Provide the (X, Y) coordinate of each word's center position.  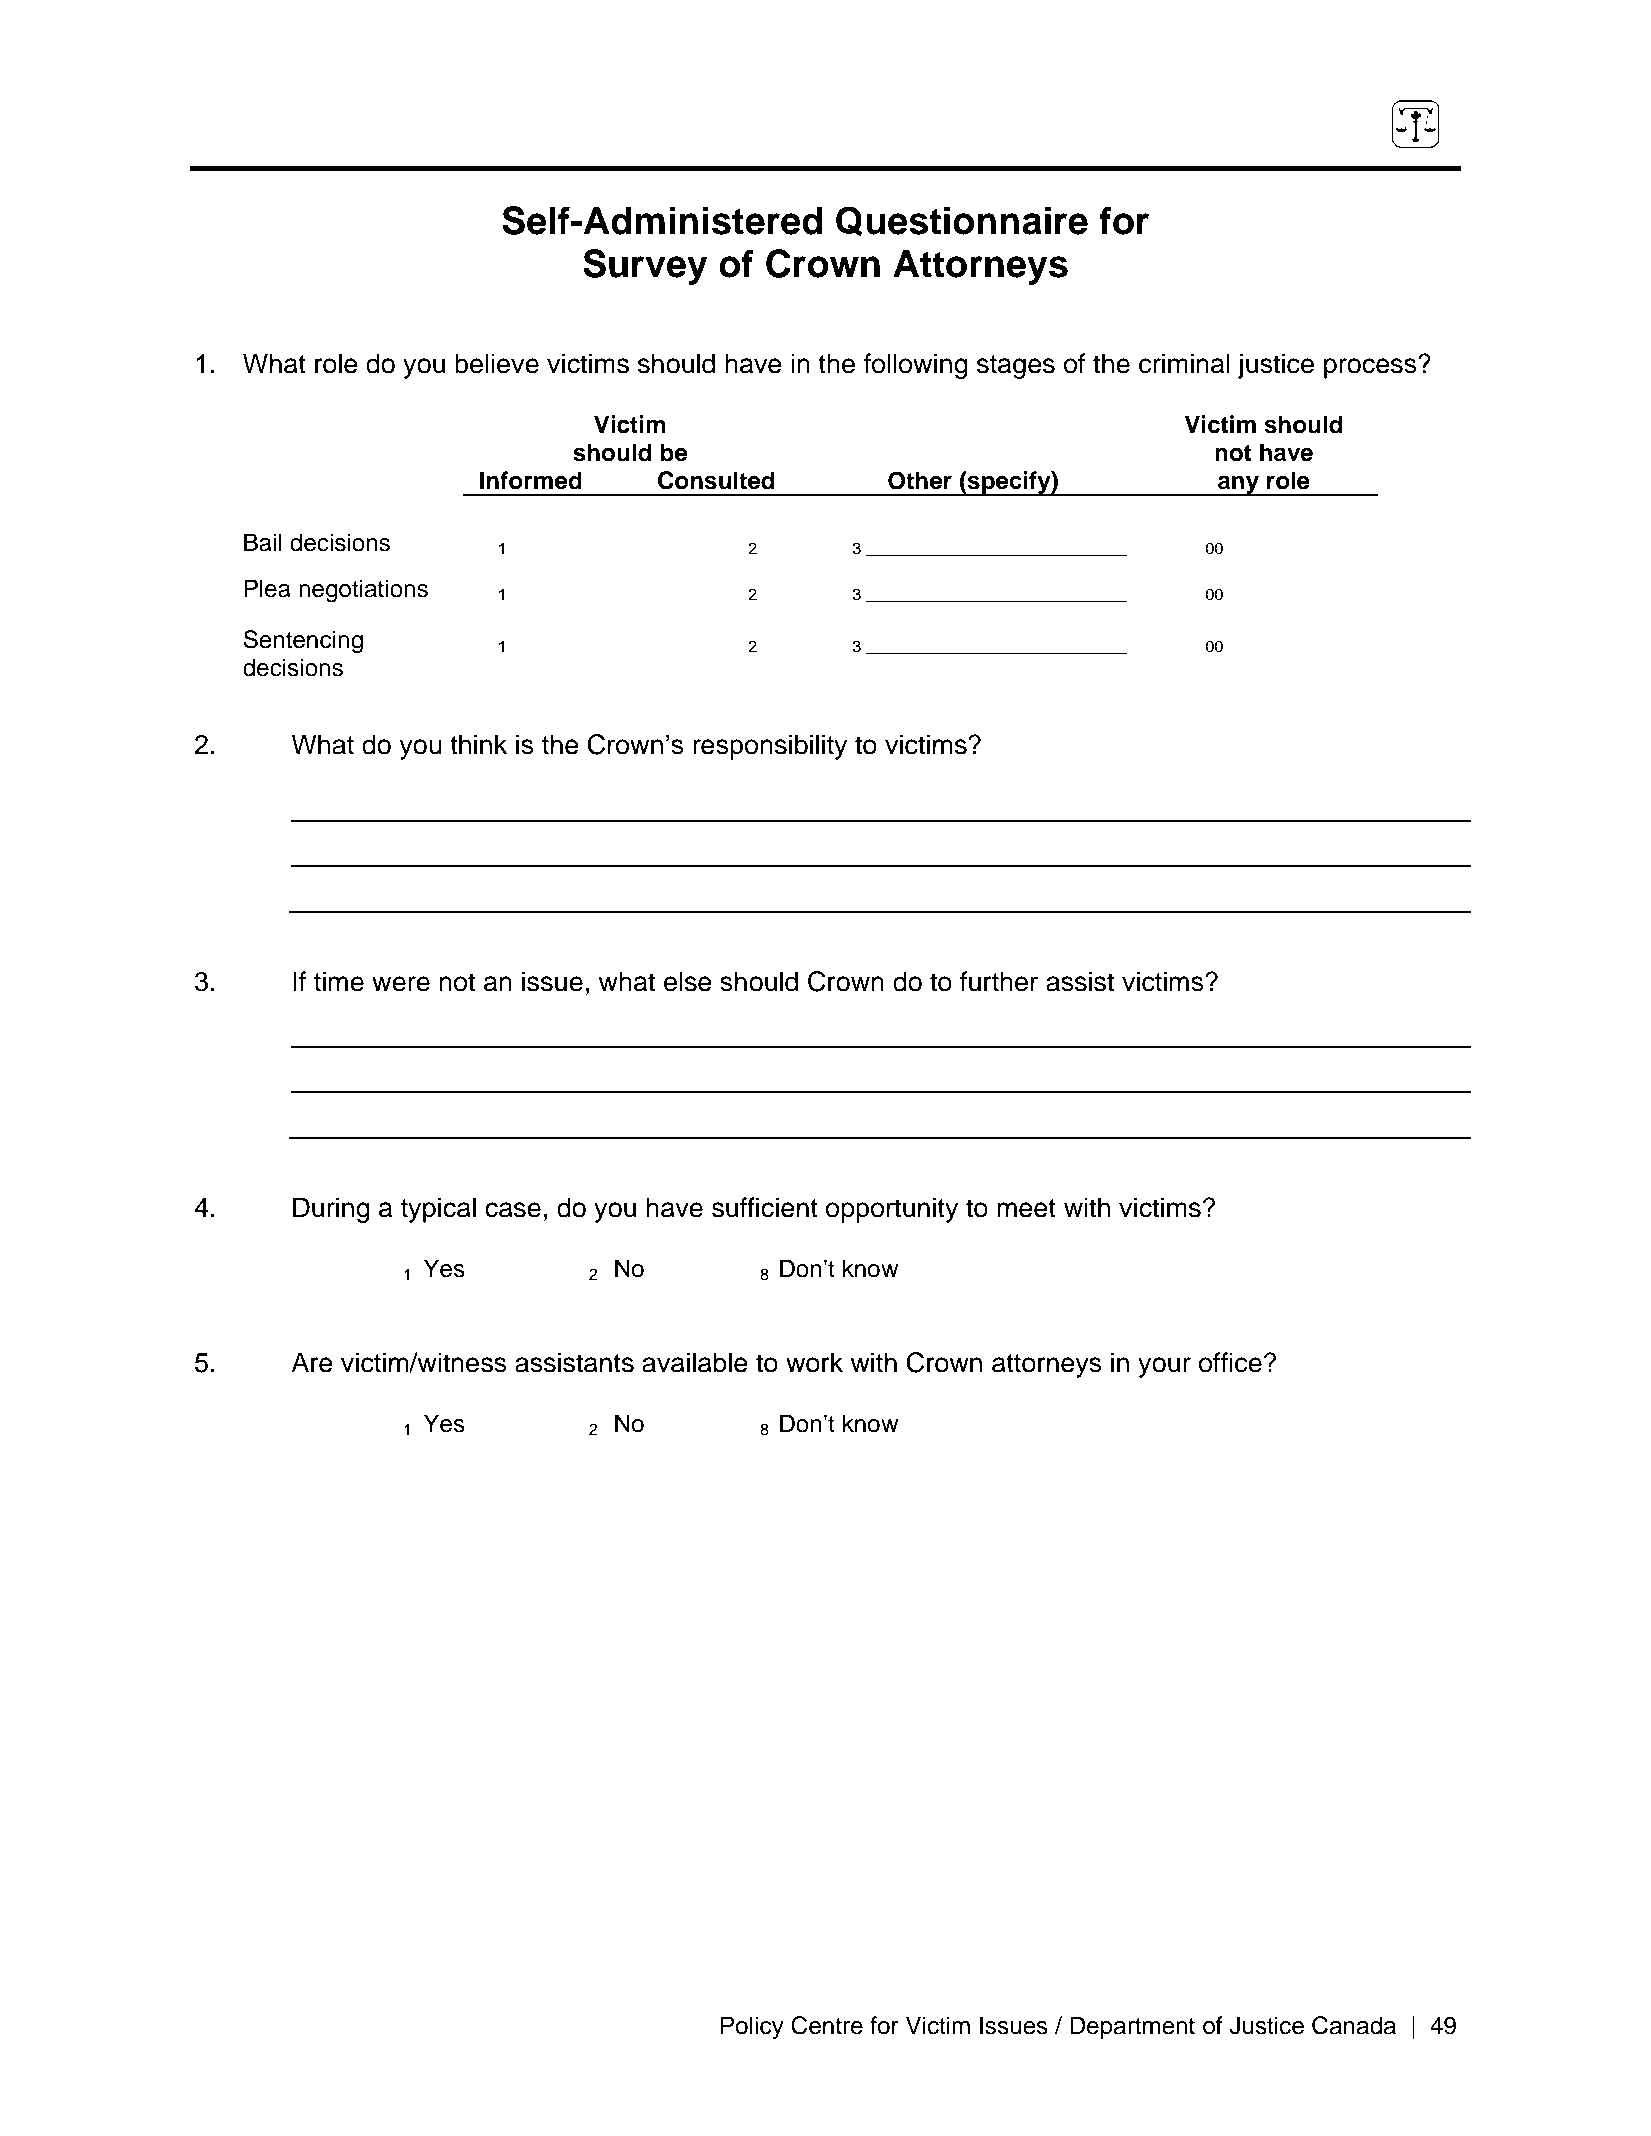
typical (438, 1210)
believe (497, 363)
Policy (752, 2027)
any (1238, 485)
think (478, 744)
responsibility (770, 747)
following (916, 366)
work (814, 1362)
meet (1026, 1208)
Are (312, 1362)
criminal (1184, 363)
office (1230, 1362)
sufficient (765, 1207)
